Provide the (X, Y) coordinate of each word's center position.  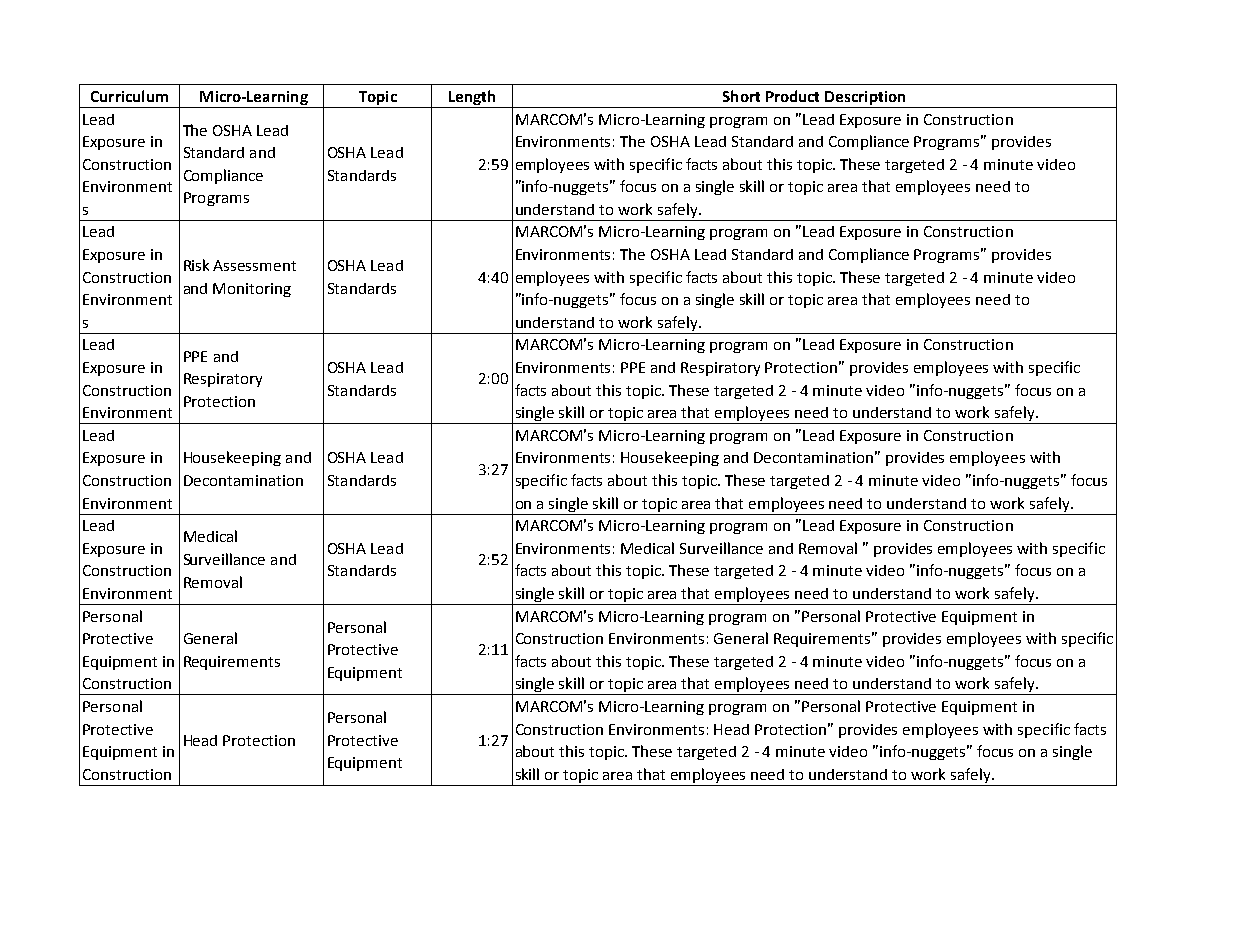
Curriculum (129, 96)
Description (865, 98)
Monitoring (252, 290)
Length (472, 97)
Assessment (254, 265)
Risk (196, 265)
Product (792, 96)
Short (741, 96)
